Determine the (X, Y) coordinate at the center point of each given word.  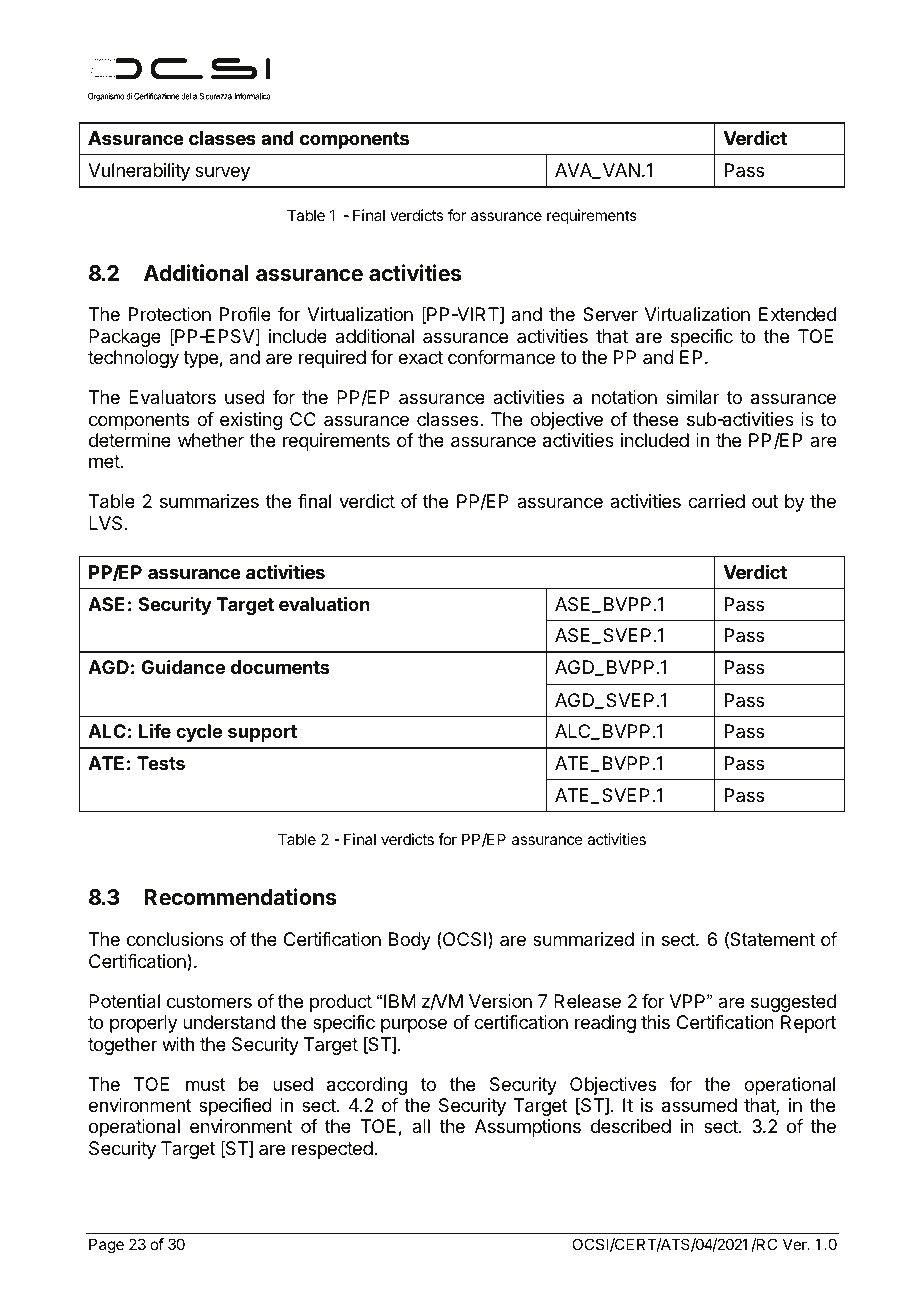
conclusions (175, 939)
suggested (793, 1003)
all (421, 1126)
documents (280, 667)
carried (716, 501)
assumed (699, 1105)
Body (410, 941)
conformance (501, 357)
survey (222, 173)
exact (420, 357)
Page (106, 1246)
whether (211, 440)
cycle (199, 733)
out (765, 501)
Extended (797, 314)
